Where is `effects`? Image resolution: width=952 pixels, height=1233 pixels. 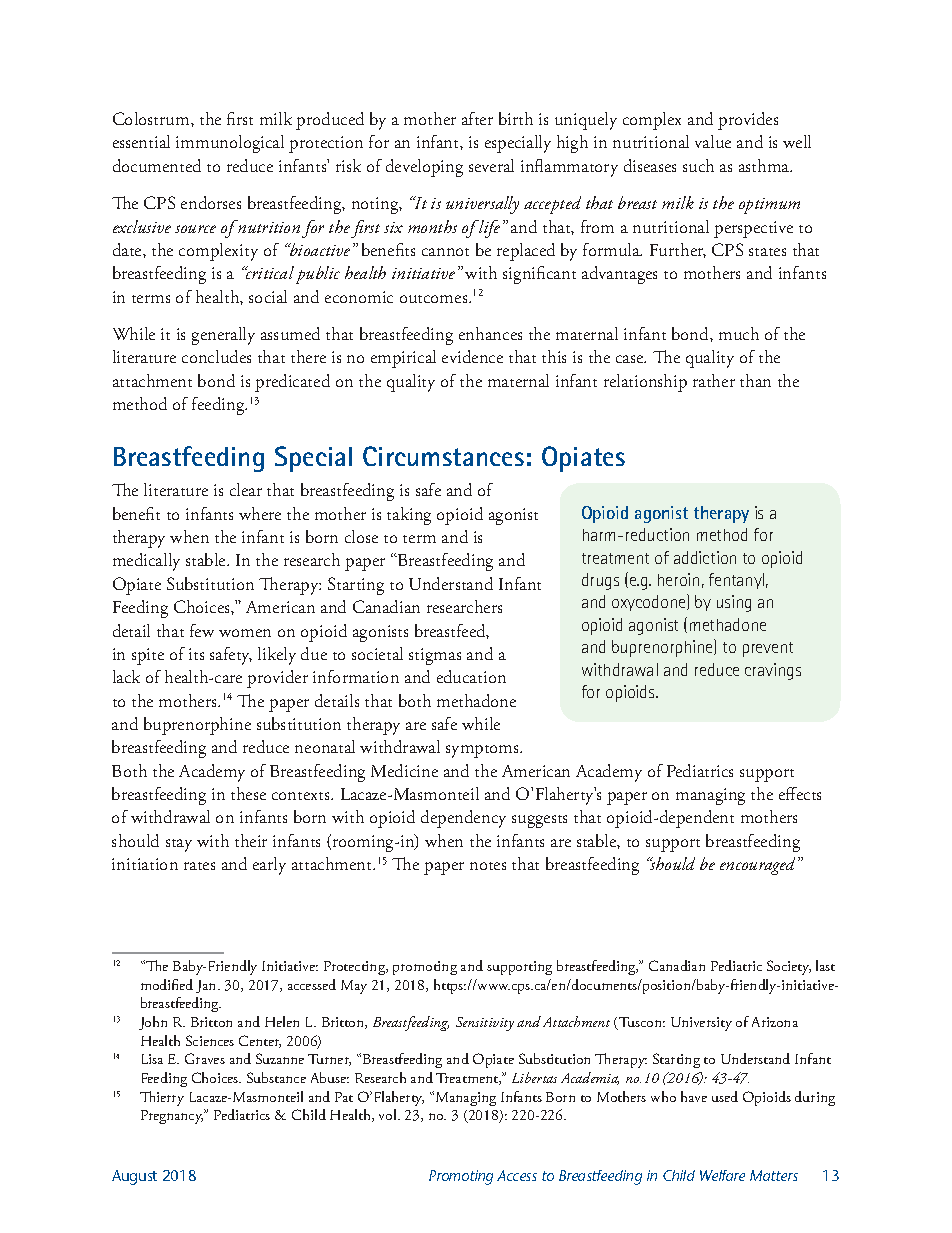
effects is located at coordinates (800, 793).
